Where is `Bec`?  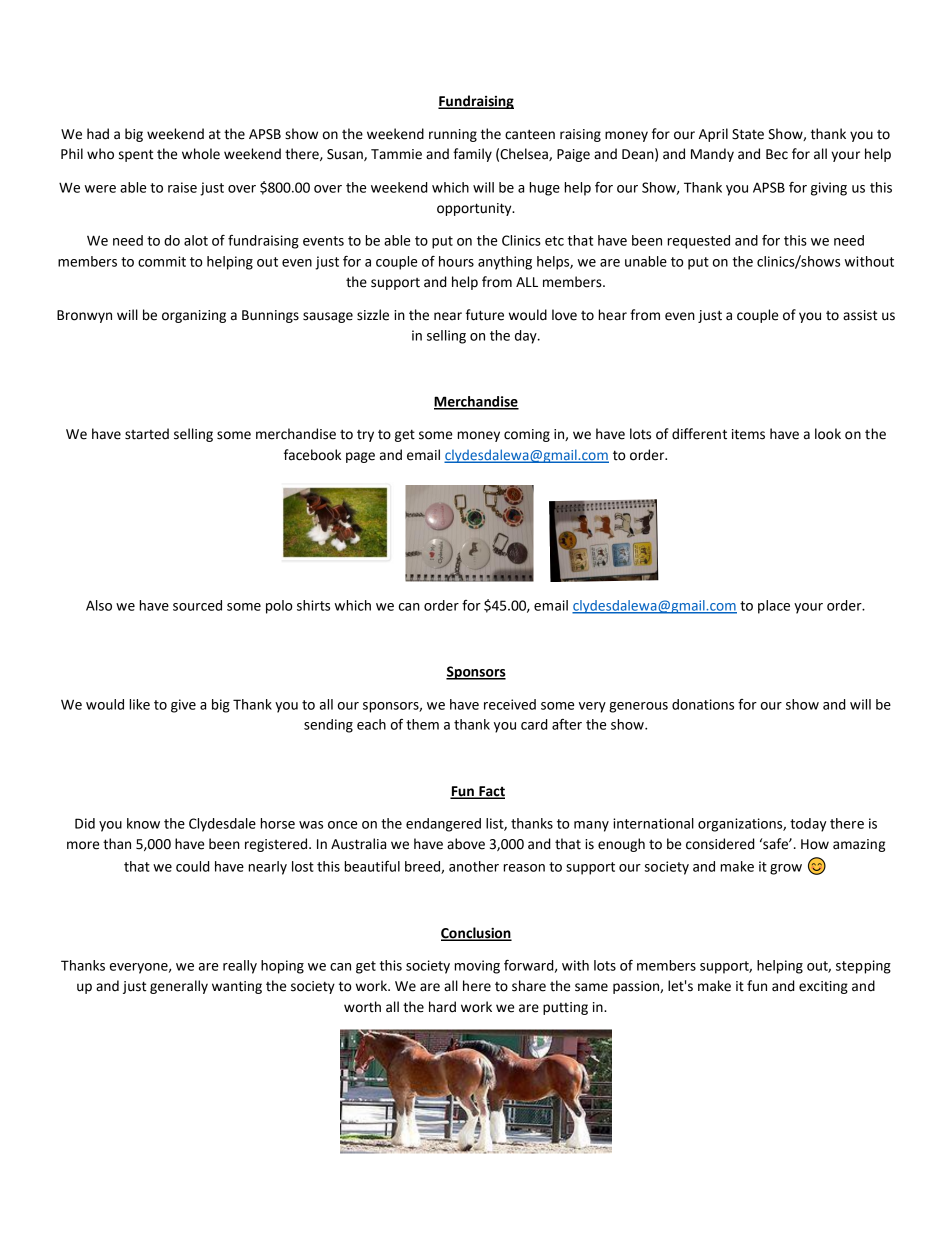 Bec is located at coordinates (777, 154).
